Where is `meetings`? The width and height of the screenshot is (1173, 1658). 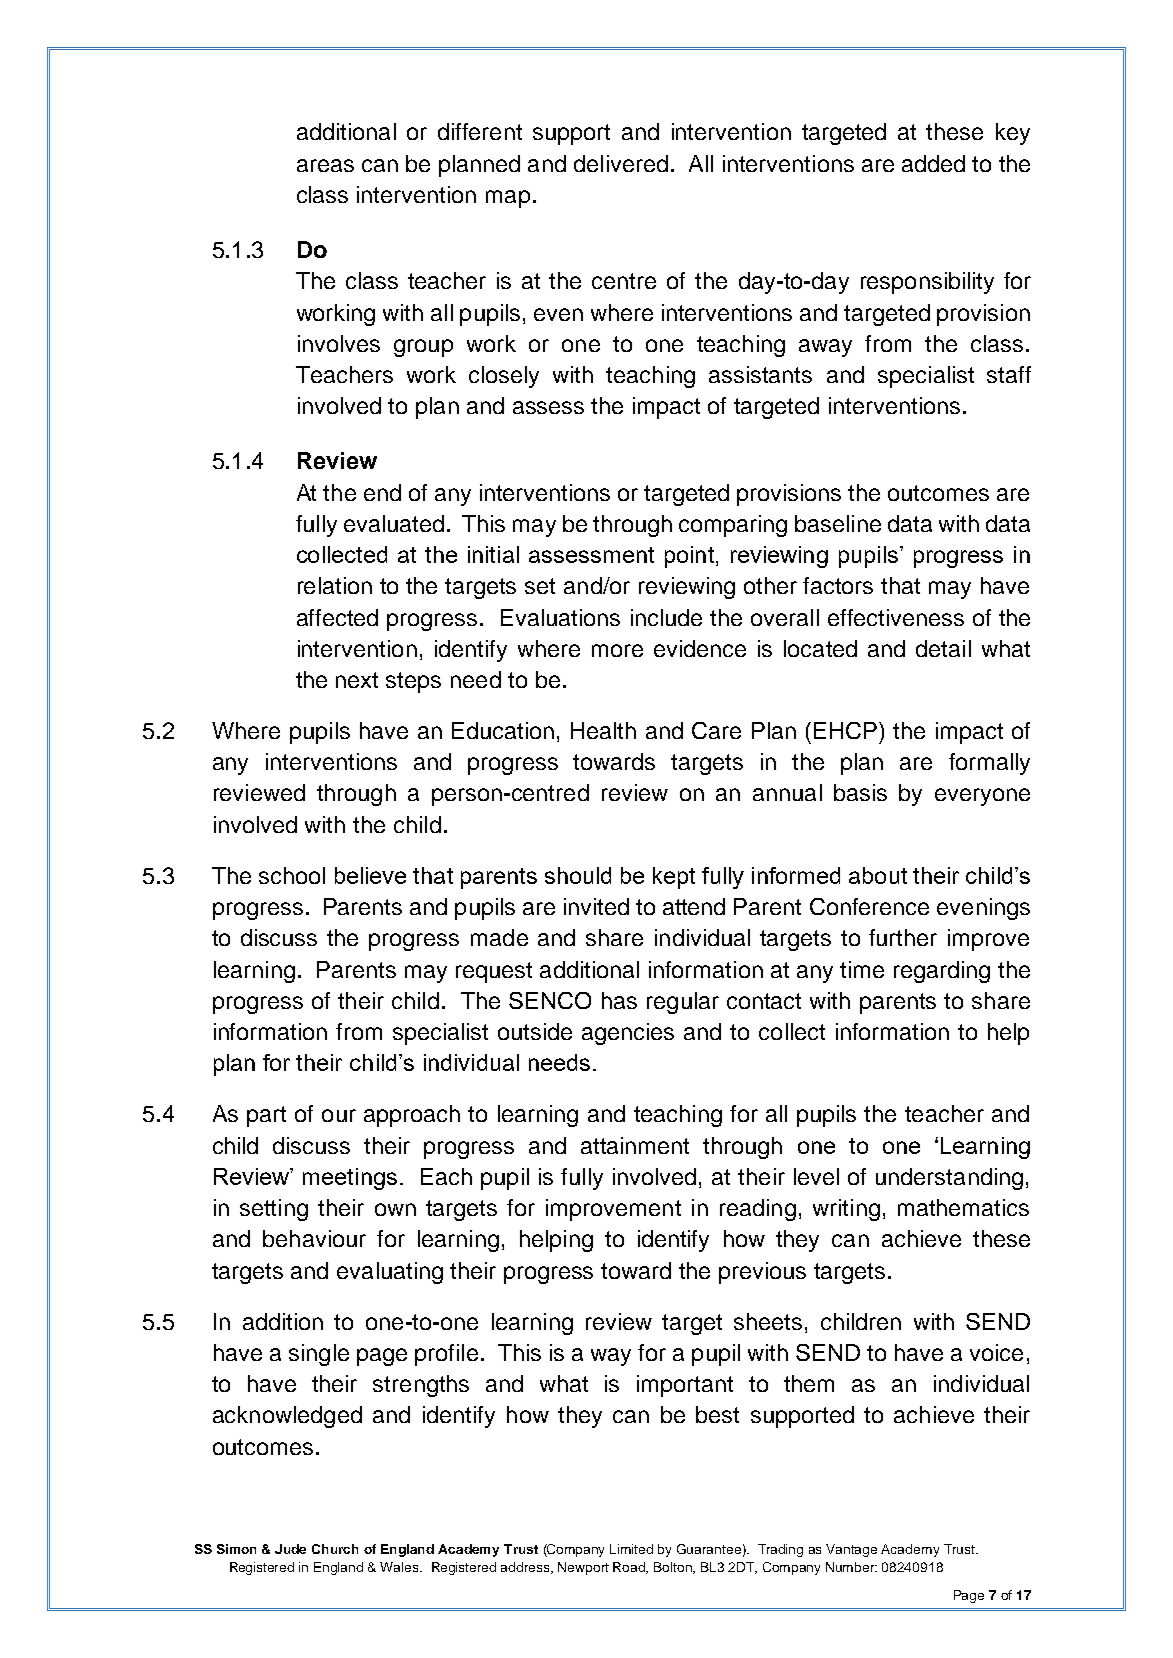
meetings is located at coordinates (350, 1179).
